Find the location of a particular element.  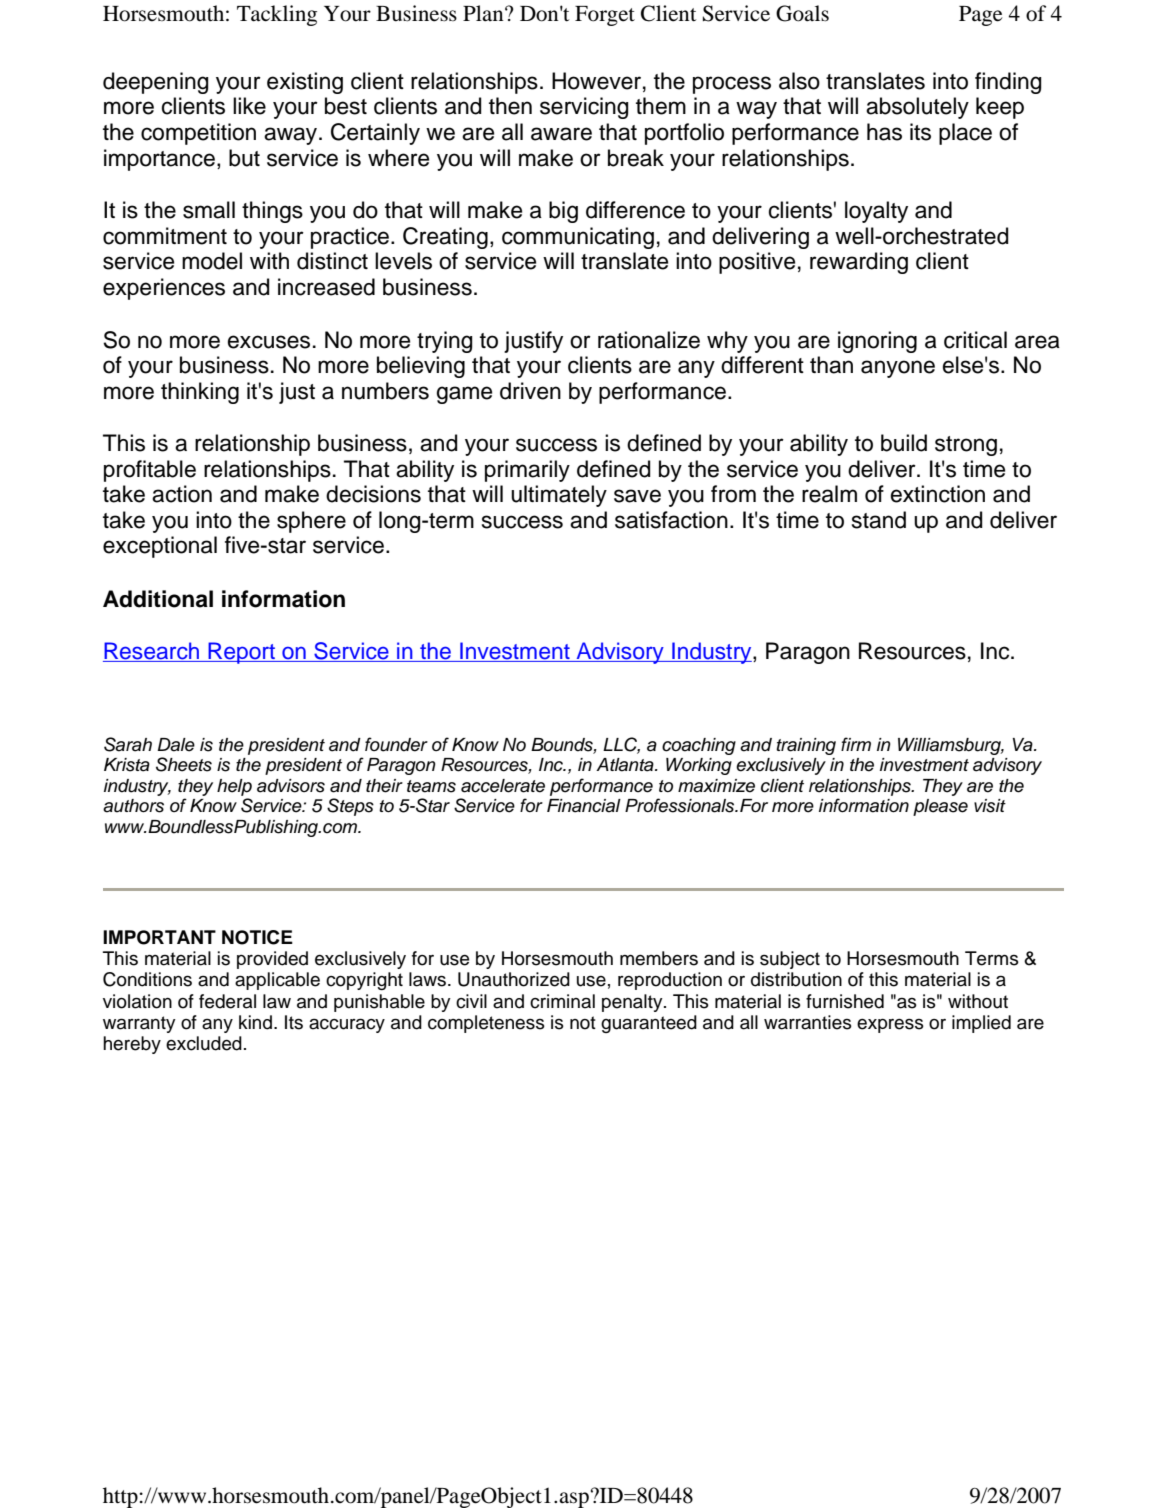

sphere is located at coordinates (311, 522).
